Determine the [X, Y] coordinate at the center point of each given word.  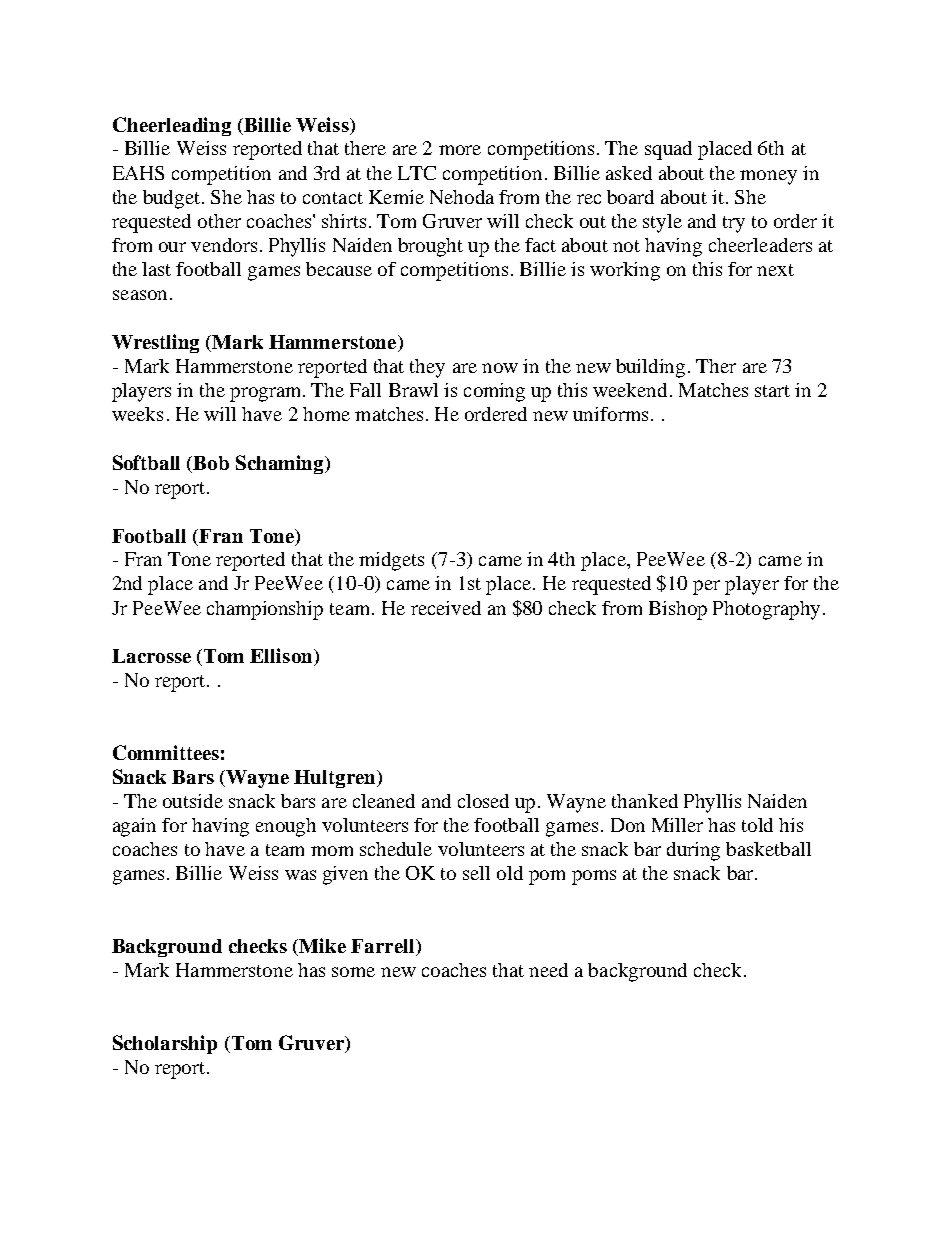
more [460, 150]
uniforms [610, 414]
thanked [645, 801]
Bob [211, 463]
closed [483, 801]
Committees [166, 752]
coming [494, 392]
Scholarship [165, 1044]
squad [668, 150]
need [548, 970]
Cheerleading [172, 126]
